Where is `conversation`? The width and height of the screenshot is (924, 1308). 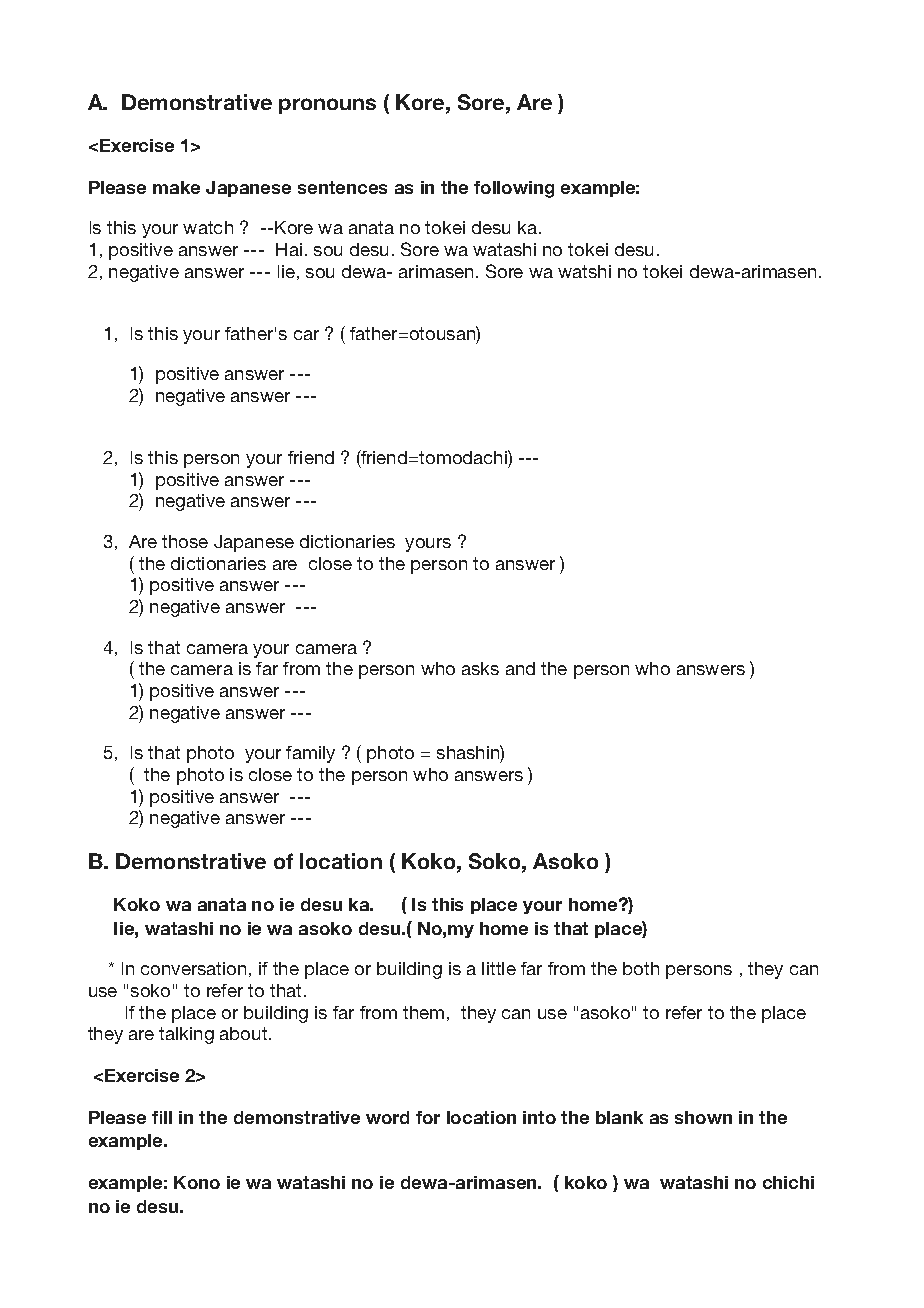
conversation is located at coordinates (193, 968).
